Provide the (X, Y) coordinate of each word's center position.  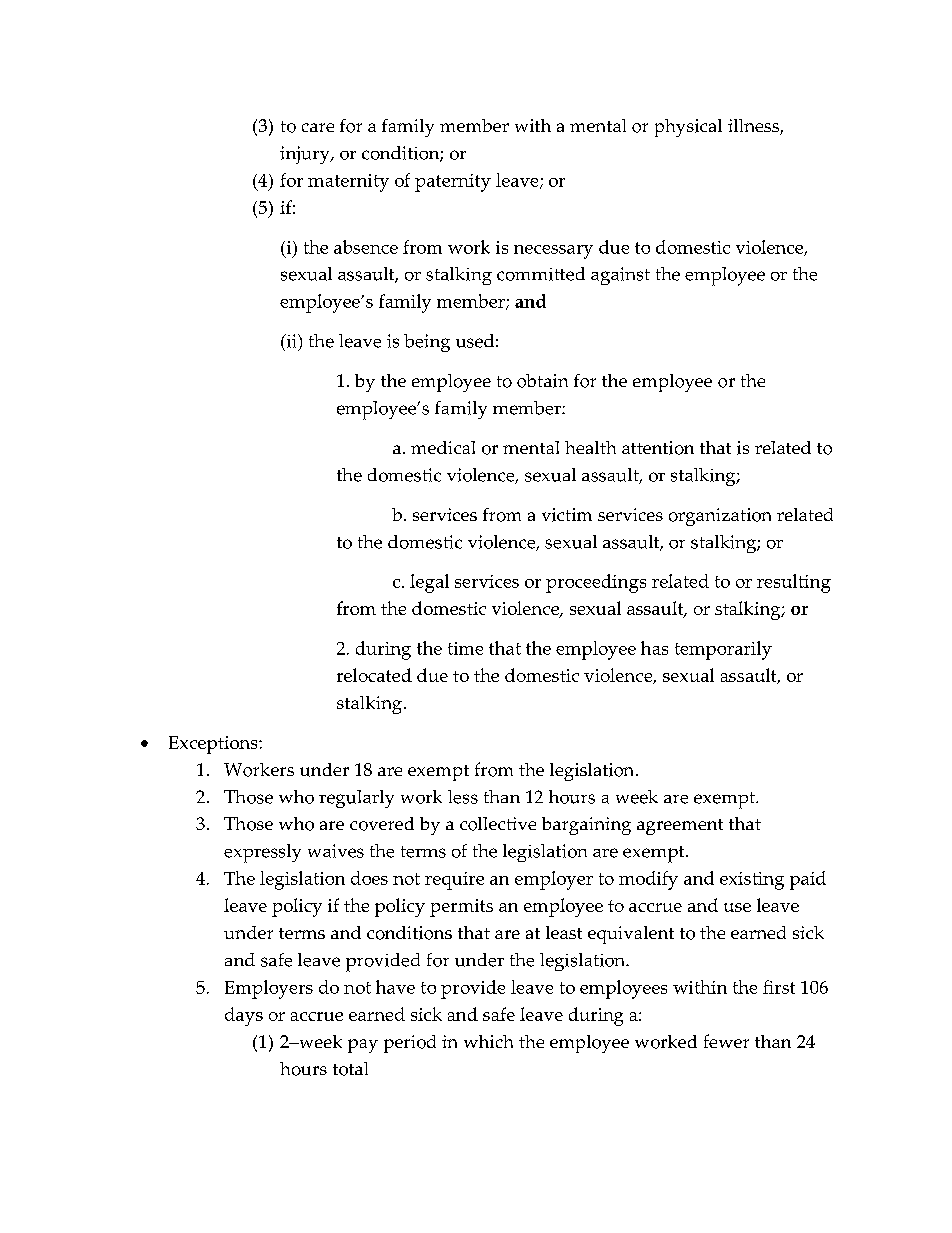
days (244, 1016)
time (465, 648)
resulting (794, 583)
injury (306, 155)
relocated (374, 675)
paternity (453, 183)
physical (688, 128)
